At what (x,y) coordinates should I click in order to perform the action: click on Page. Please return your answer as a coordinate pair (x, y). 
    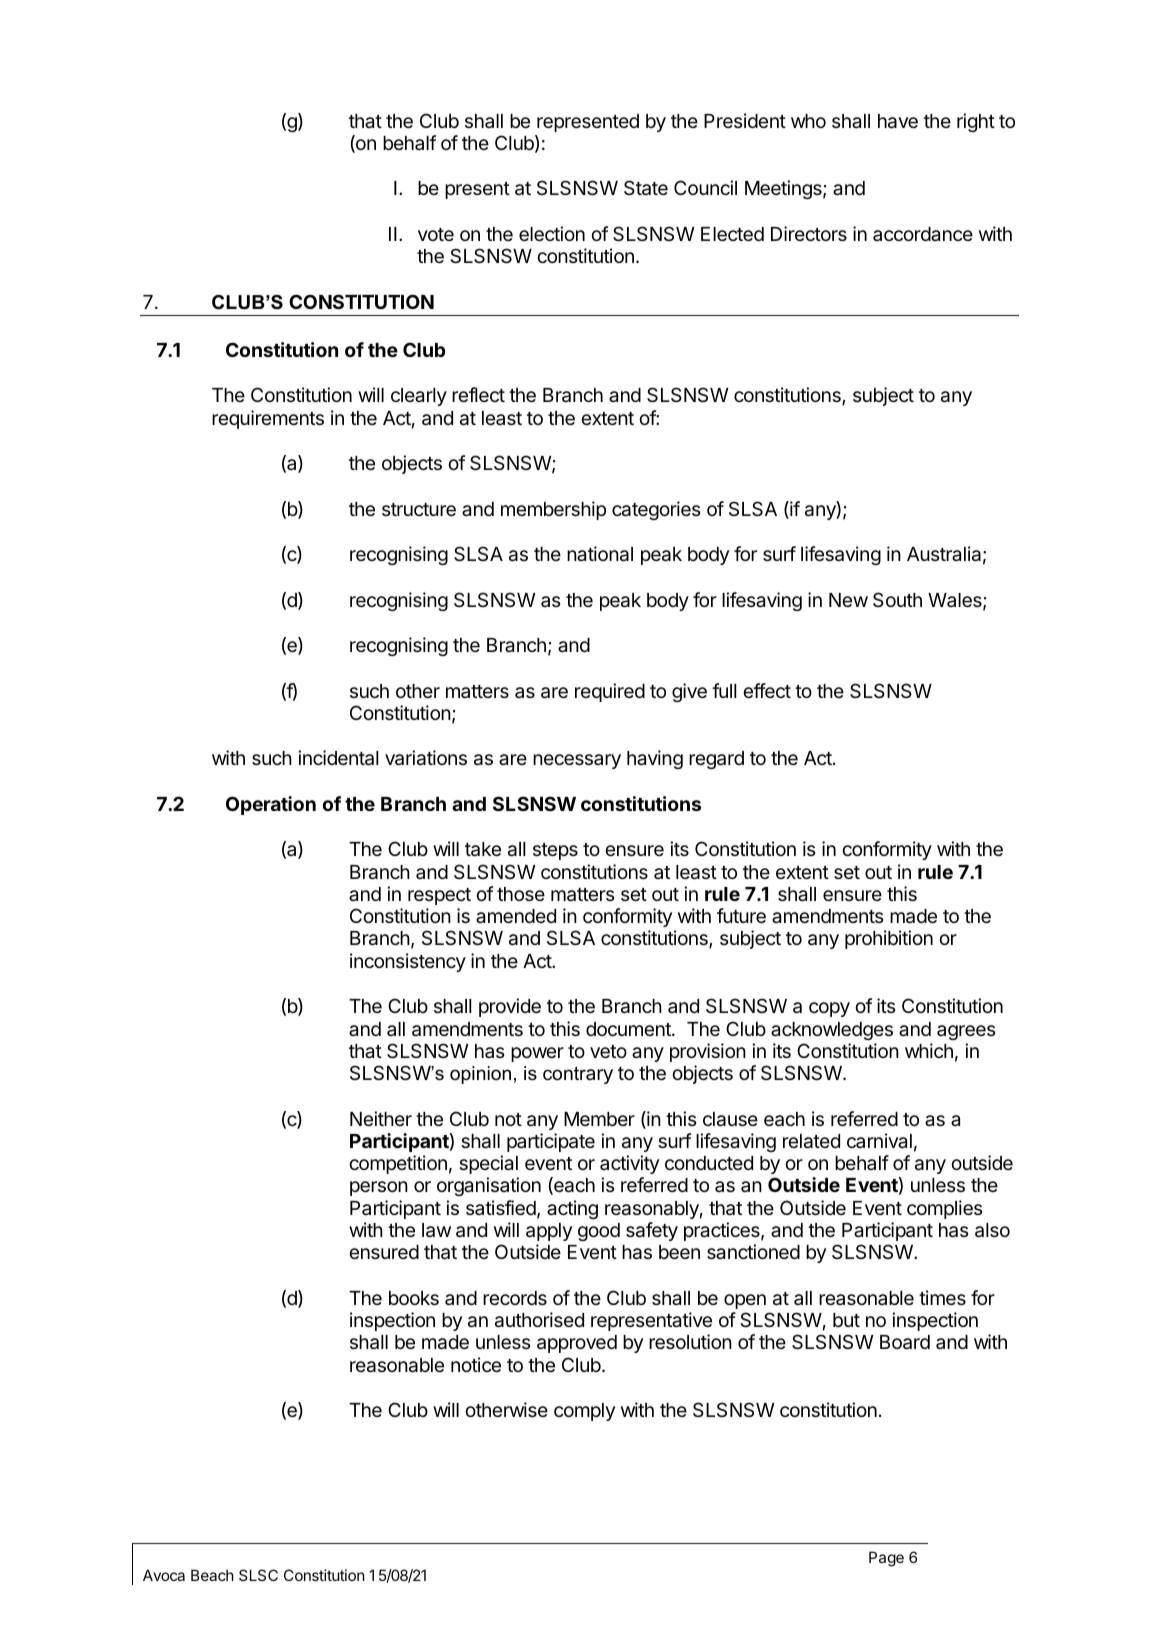
    Looking at the image, I should click on (886, 1559).
